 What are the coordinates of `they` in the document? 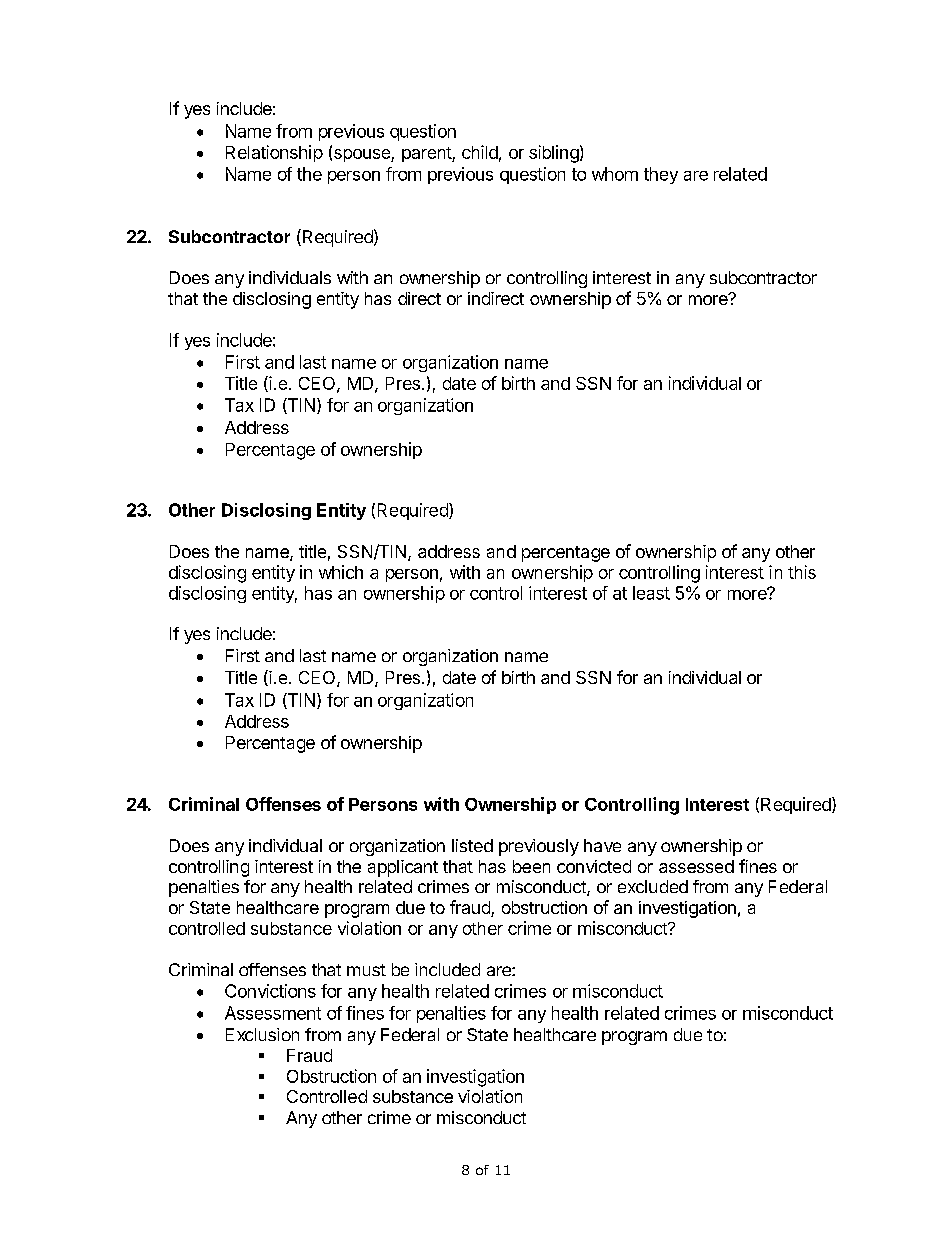 It's located at (661, 175).
